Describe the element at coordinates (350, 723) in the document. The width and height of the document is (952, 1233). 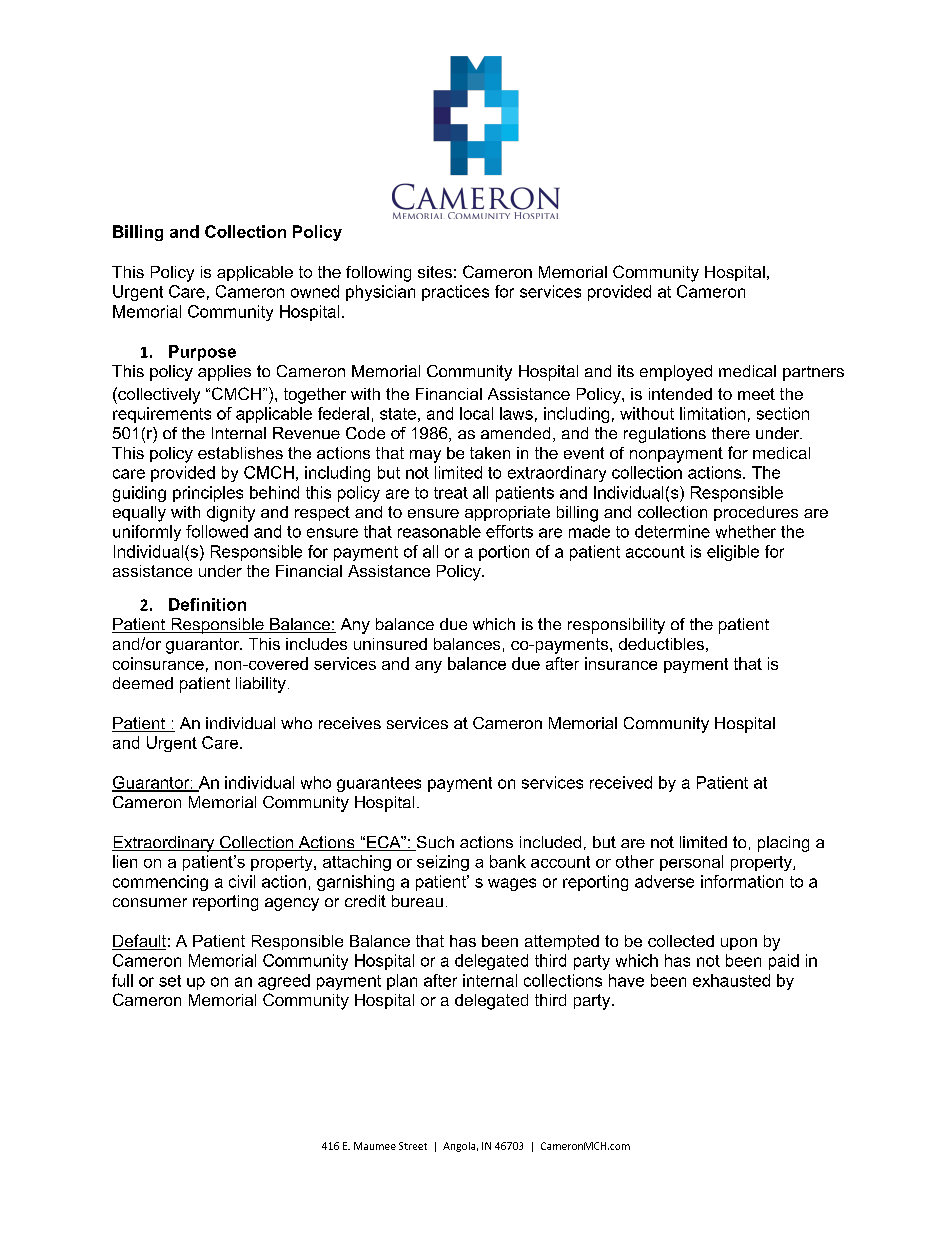
I see `receives` at that location.
